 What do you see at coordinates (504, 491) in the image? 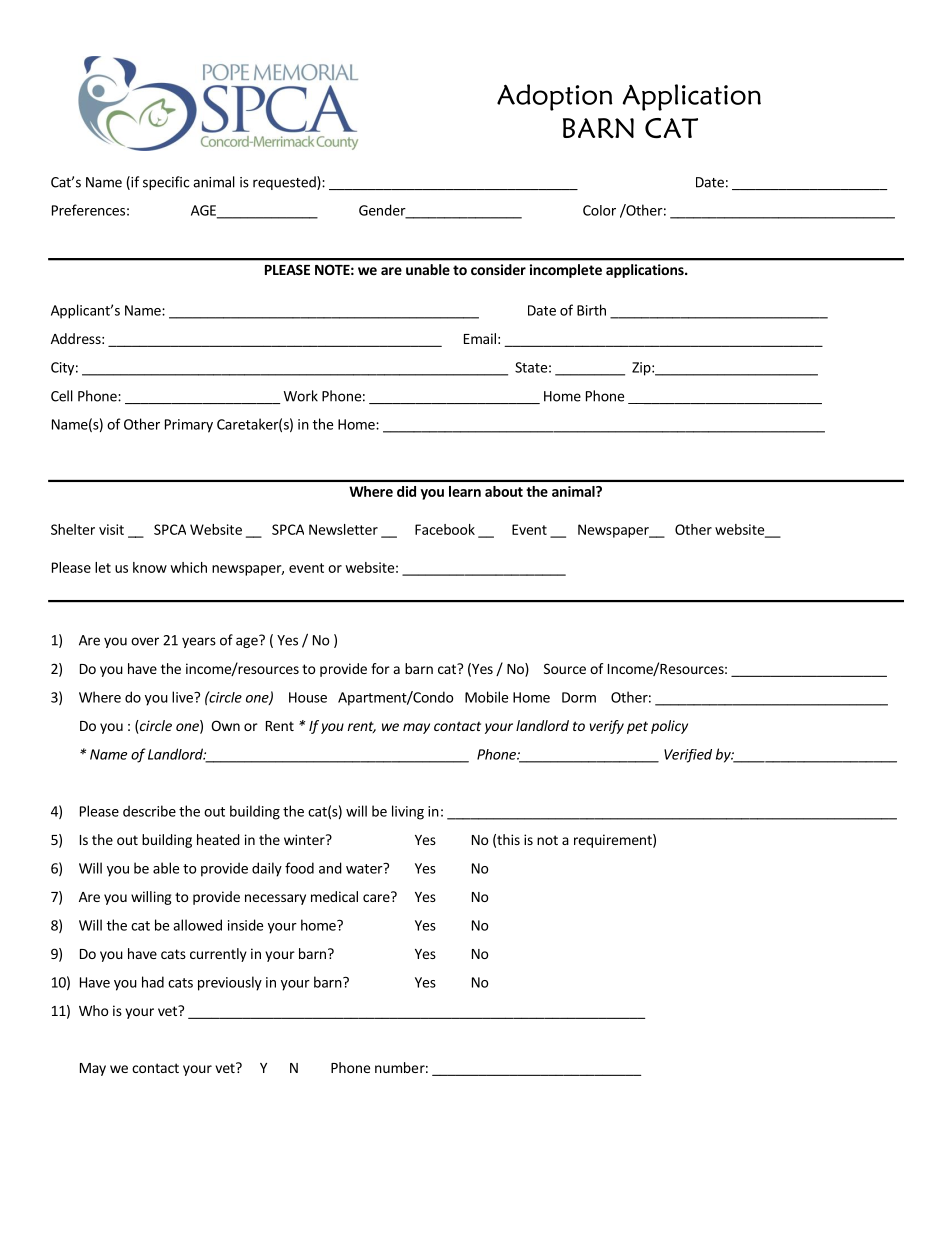
I see `about` at bounding box center [504, 491].
